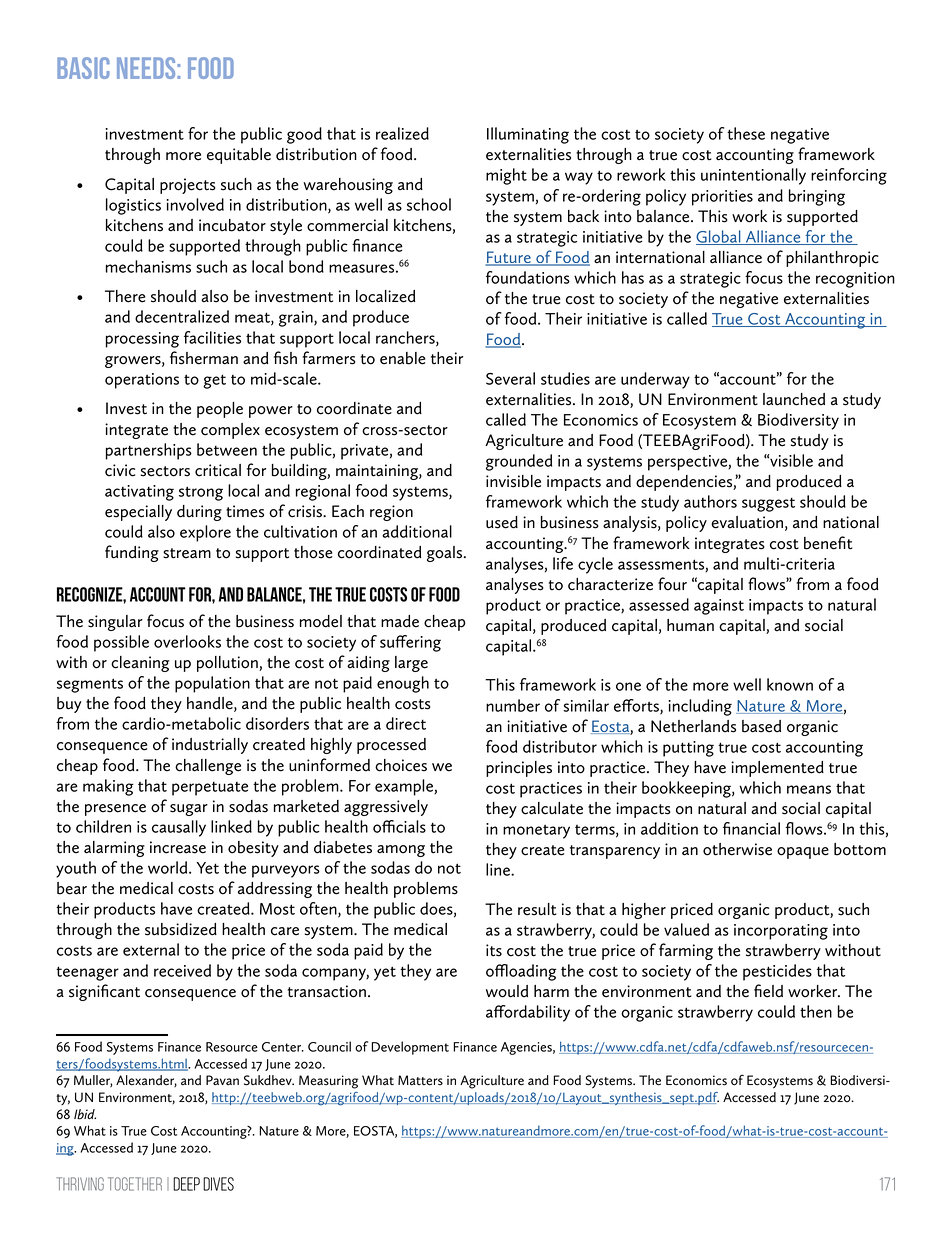 The height and width of the image is (1233, 952). I want to click on these, so click(746, 133).
